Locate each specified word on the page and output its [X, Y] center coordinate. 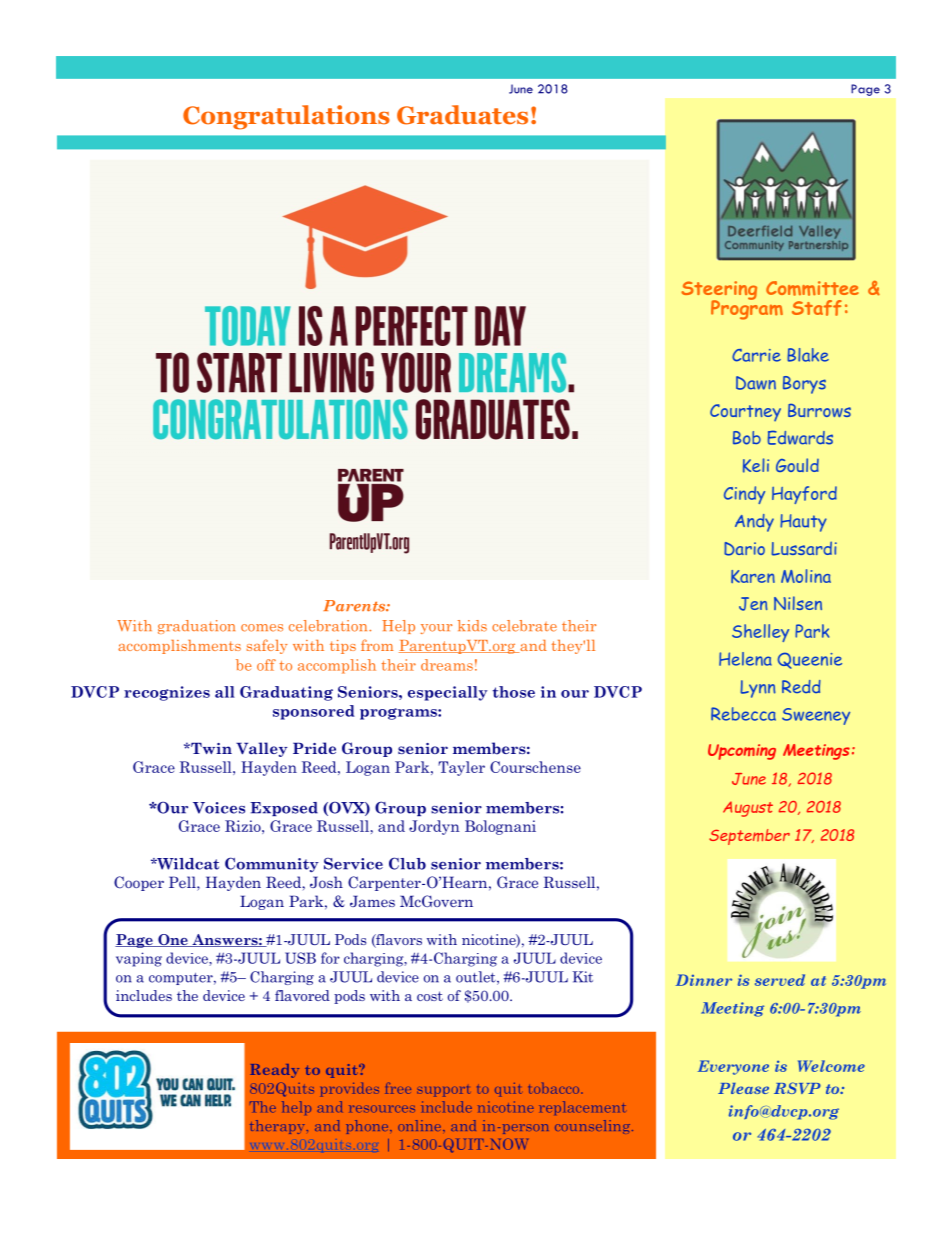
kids [472, 626]
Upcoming [742, 752]
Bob [747, 438]
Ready [274, 1071]
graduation [196, 627]
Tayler [461, 768]
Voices [219, 808]
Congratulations [286, 117]
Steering [719, 291]
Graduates [462, 115]
